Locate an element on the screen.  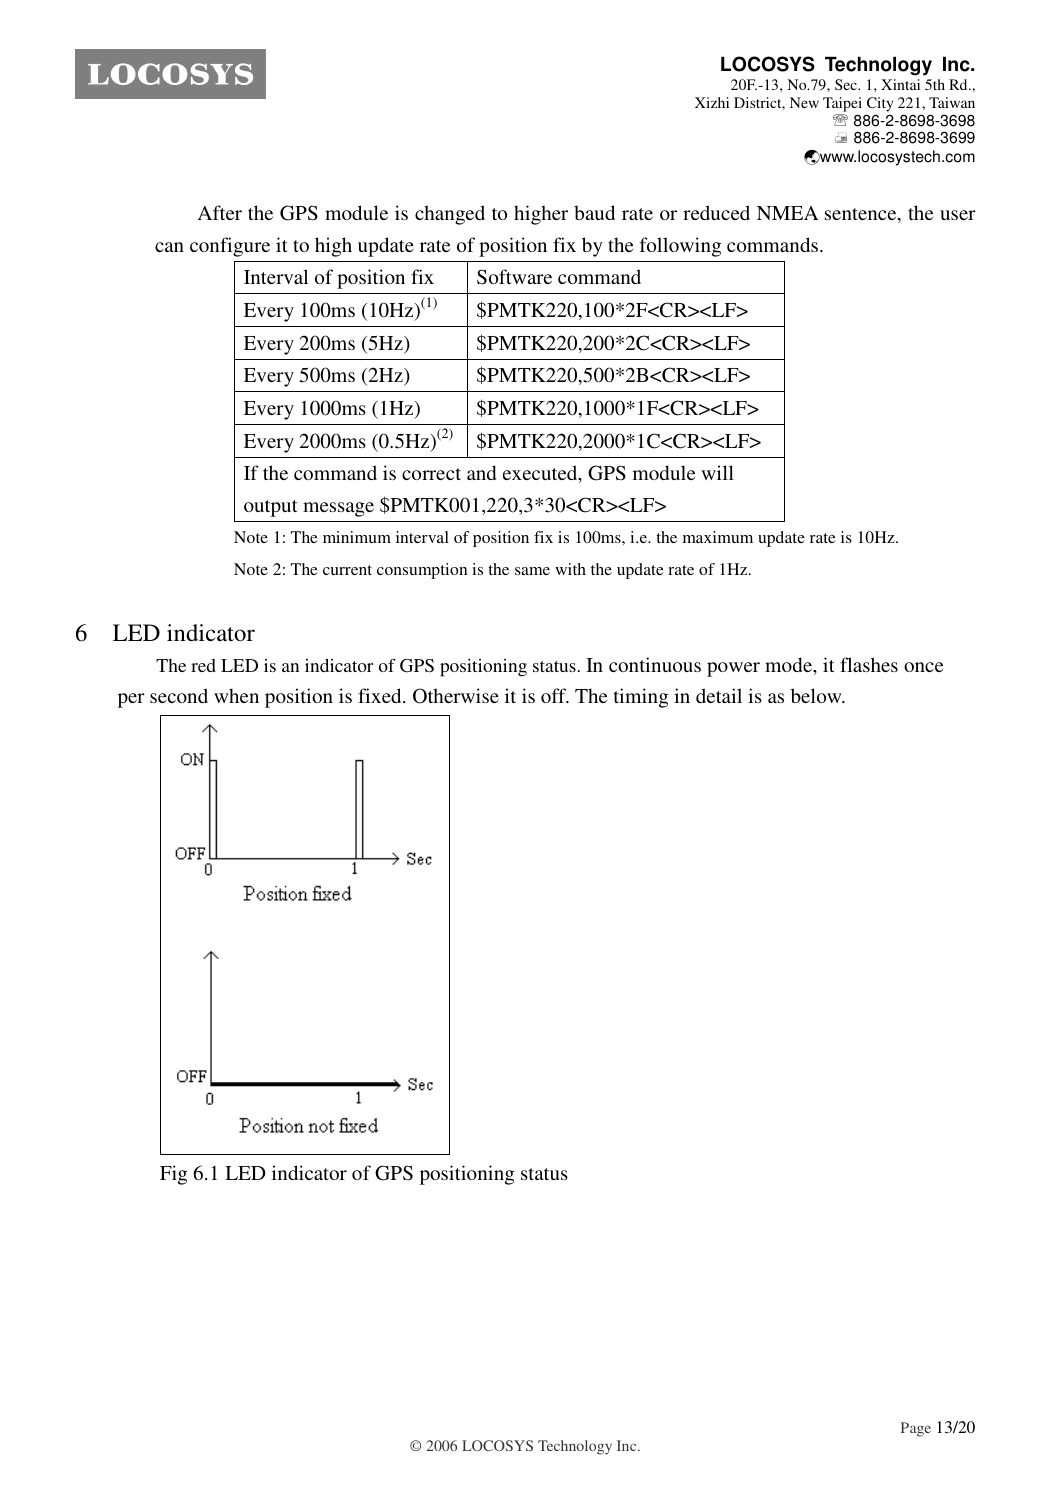
After is located at coordinates (219, 212).
